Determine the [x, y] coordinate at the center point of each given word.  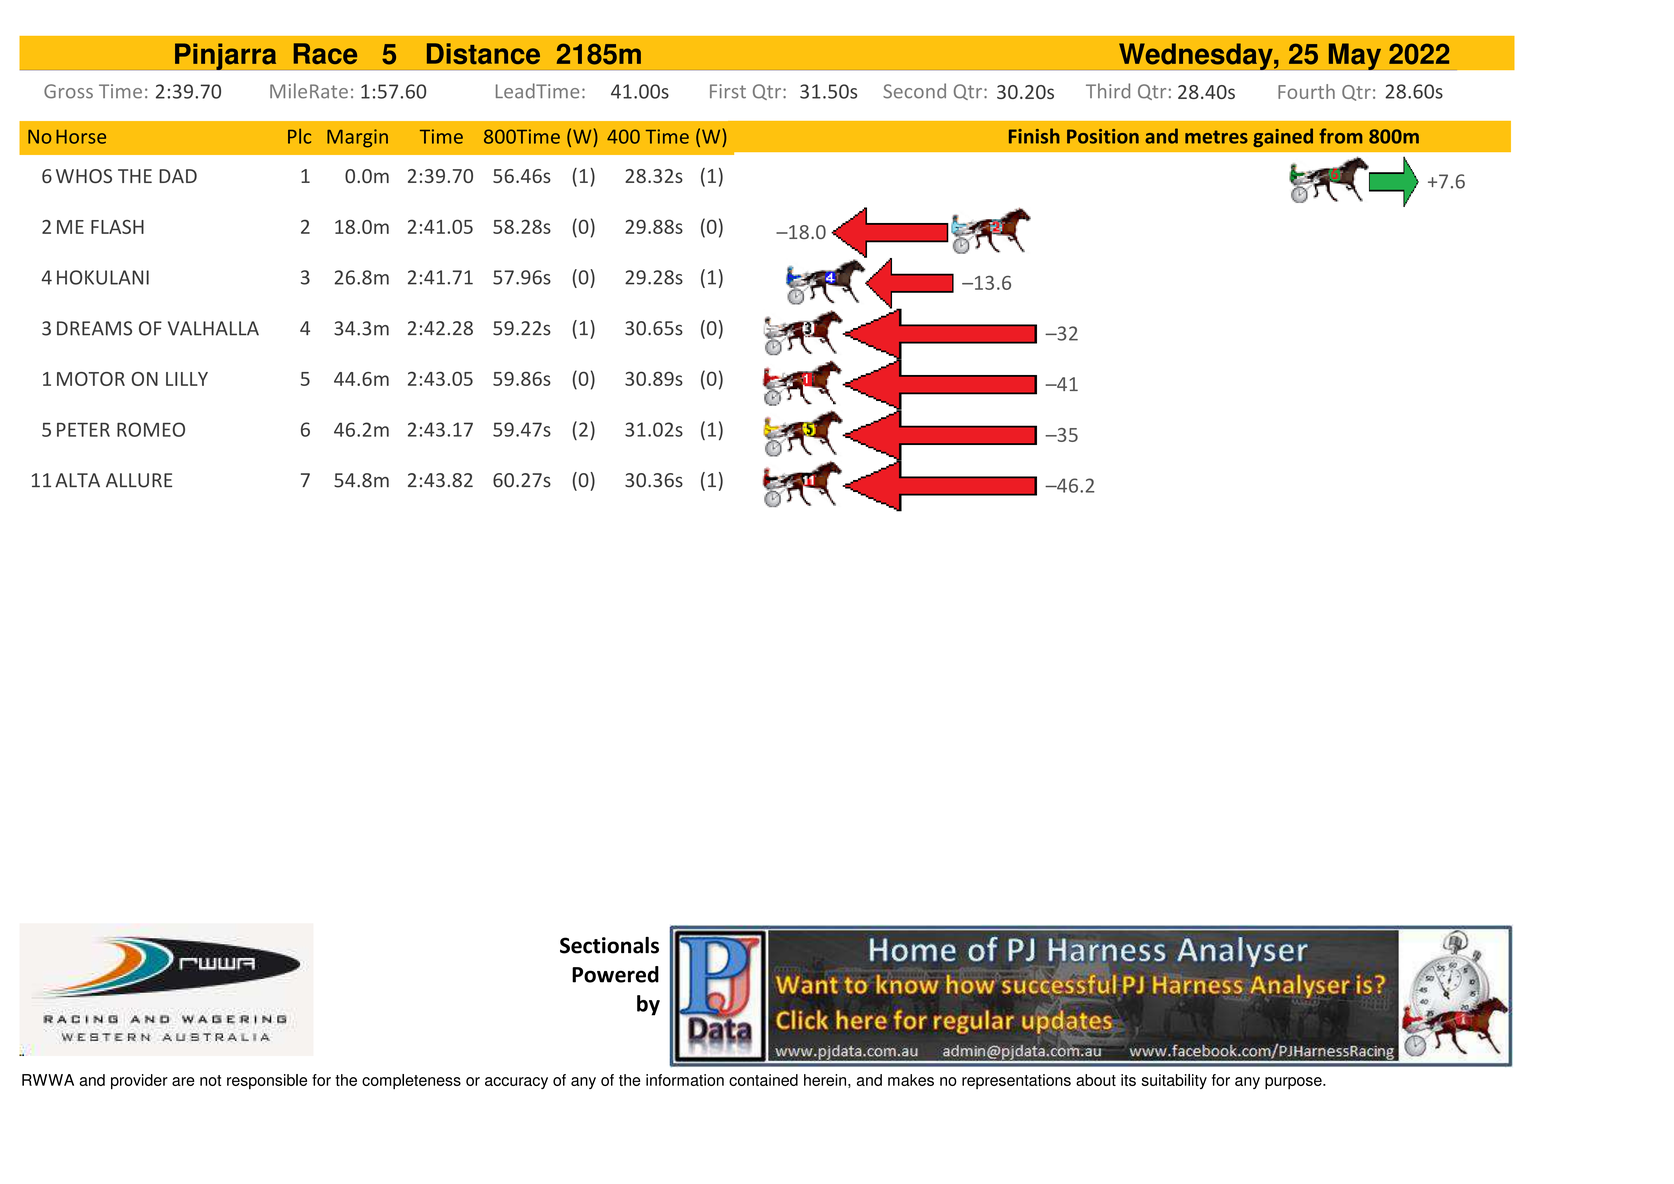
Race [325, 53]
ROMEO [151, 429]
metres [1216, 137]
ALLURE [139, 480]
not [210, 1080]
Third [1108, 91]
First [728, 91]
